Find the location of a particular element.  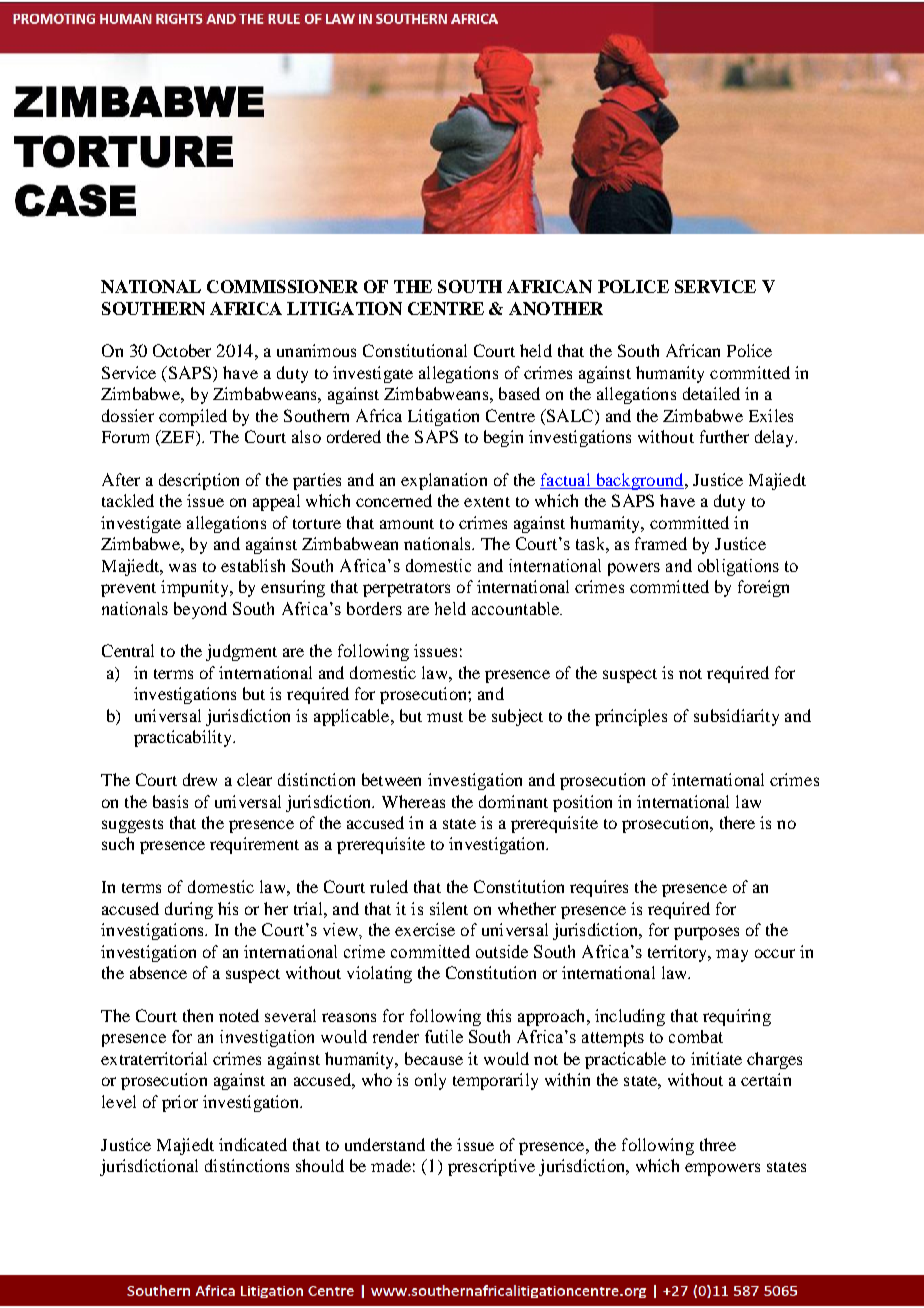

must is located at coordinates (445, 717).
